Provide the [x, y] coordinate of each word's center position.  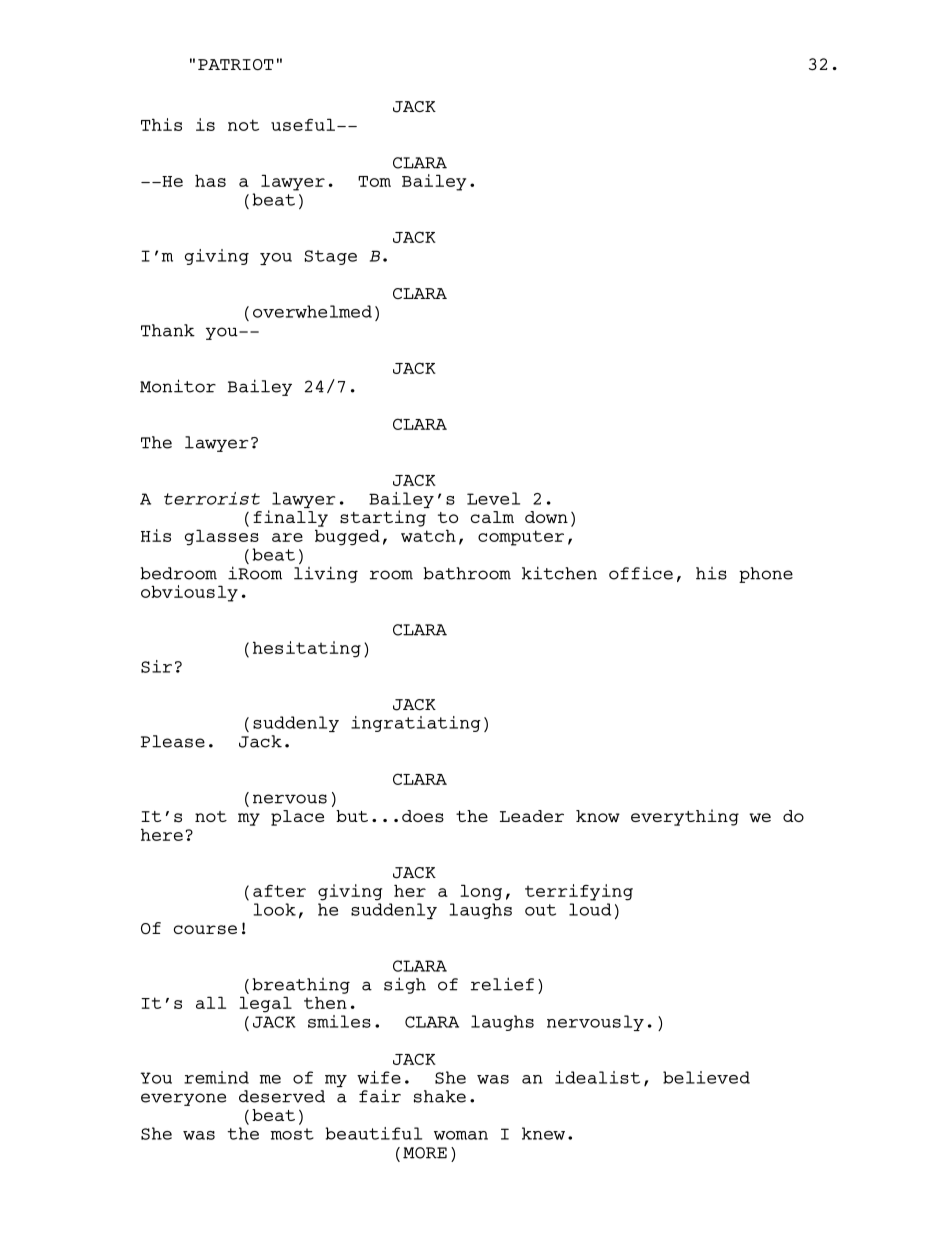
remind [216, 1077]
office [641, 573]
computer [521, 538]
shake [440, 1096]
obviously [189, 593]
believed [706, 1077]
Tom [374, 181]
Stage [331, 257]
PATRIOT [236, 64]
